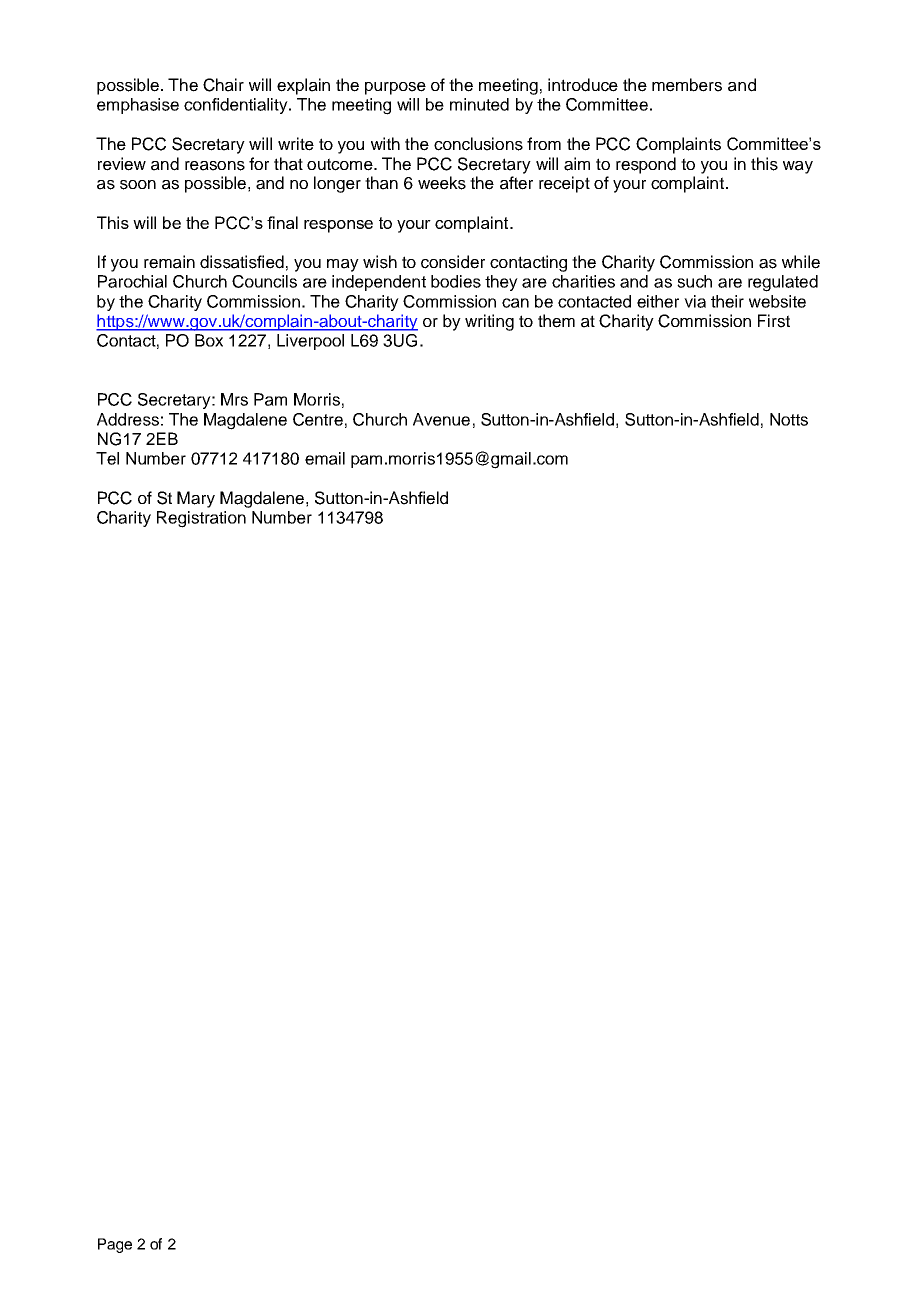 Image resolution: width=924 pixels, height=1308 pixels. I want to click on Page, so click(115, 1245).
